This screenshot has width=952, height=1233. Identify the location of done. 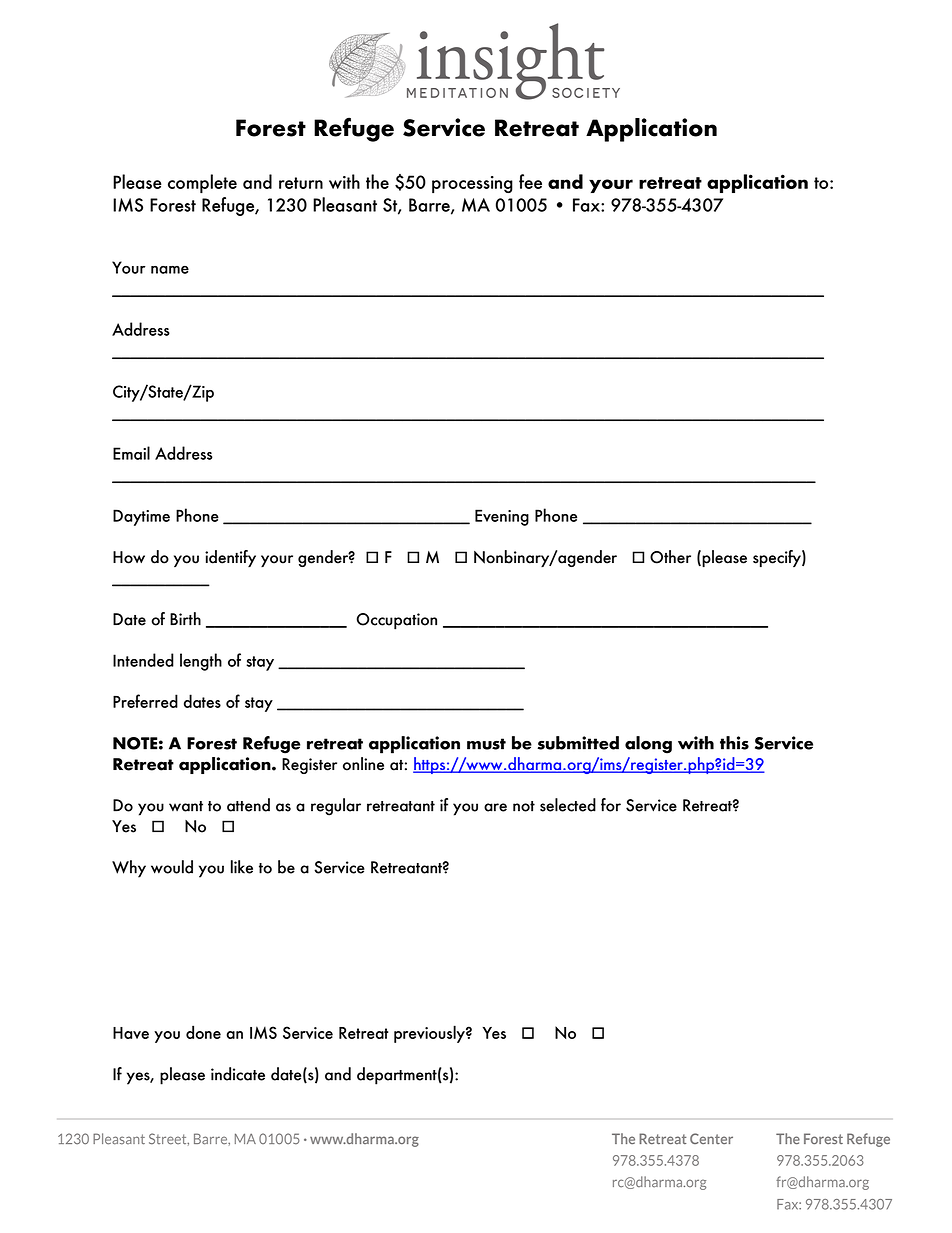
(203, 1032).
